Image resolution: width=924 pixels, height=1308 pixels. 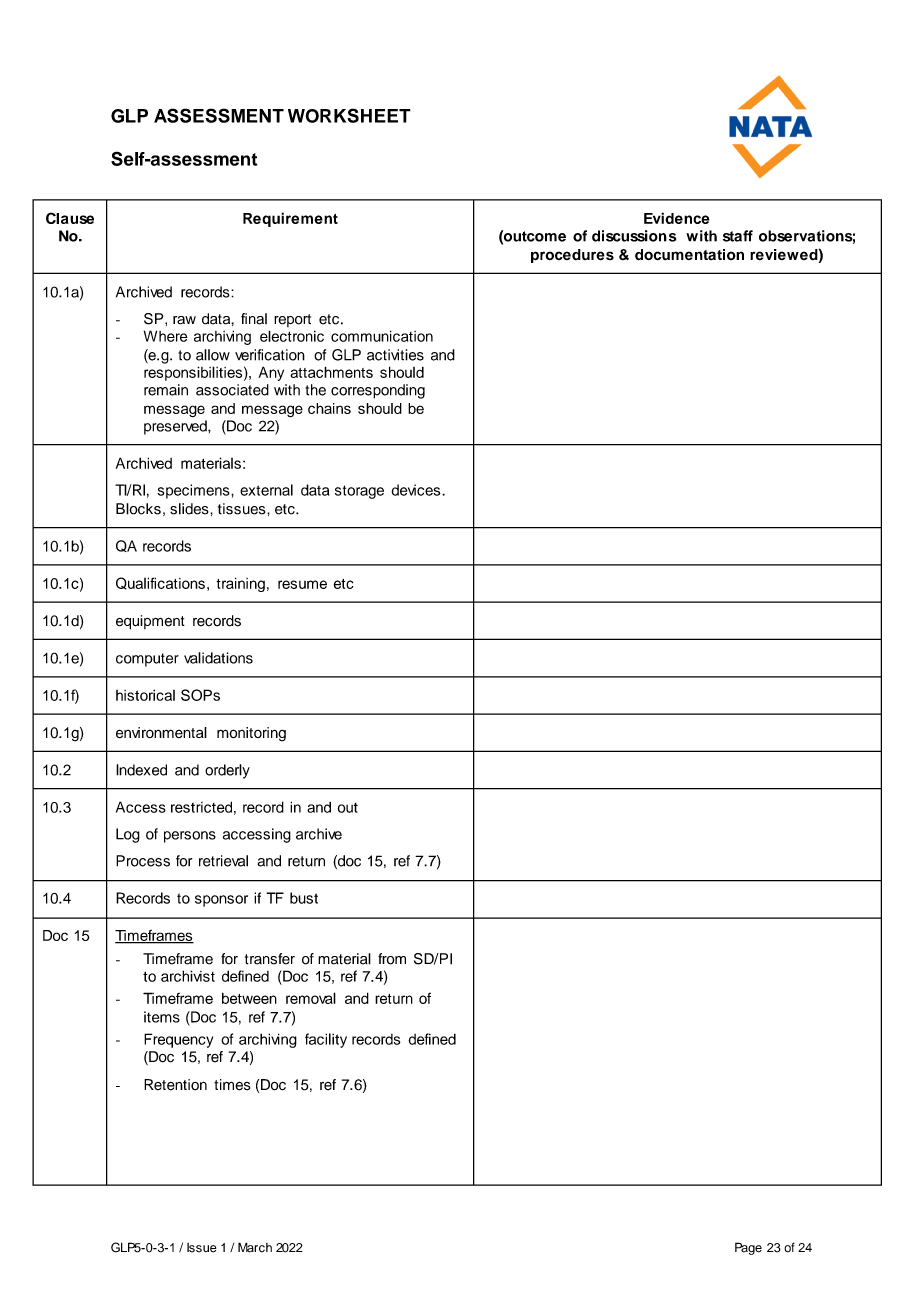 What do you see at coordinates (326, 1040) in the page?
I see `facility` at bounding box center [326, 1040].
